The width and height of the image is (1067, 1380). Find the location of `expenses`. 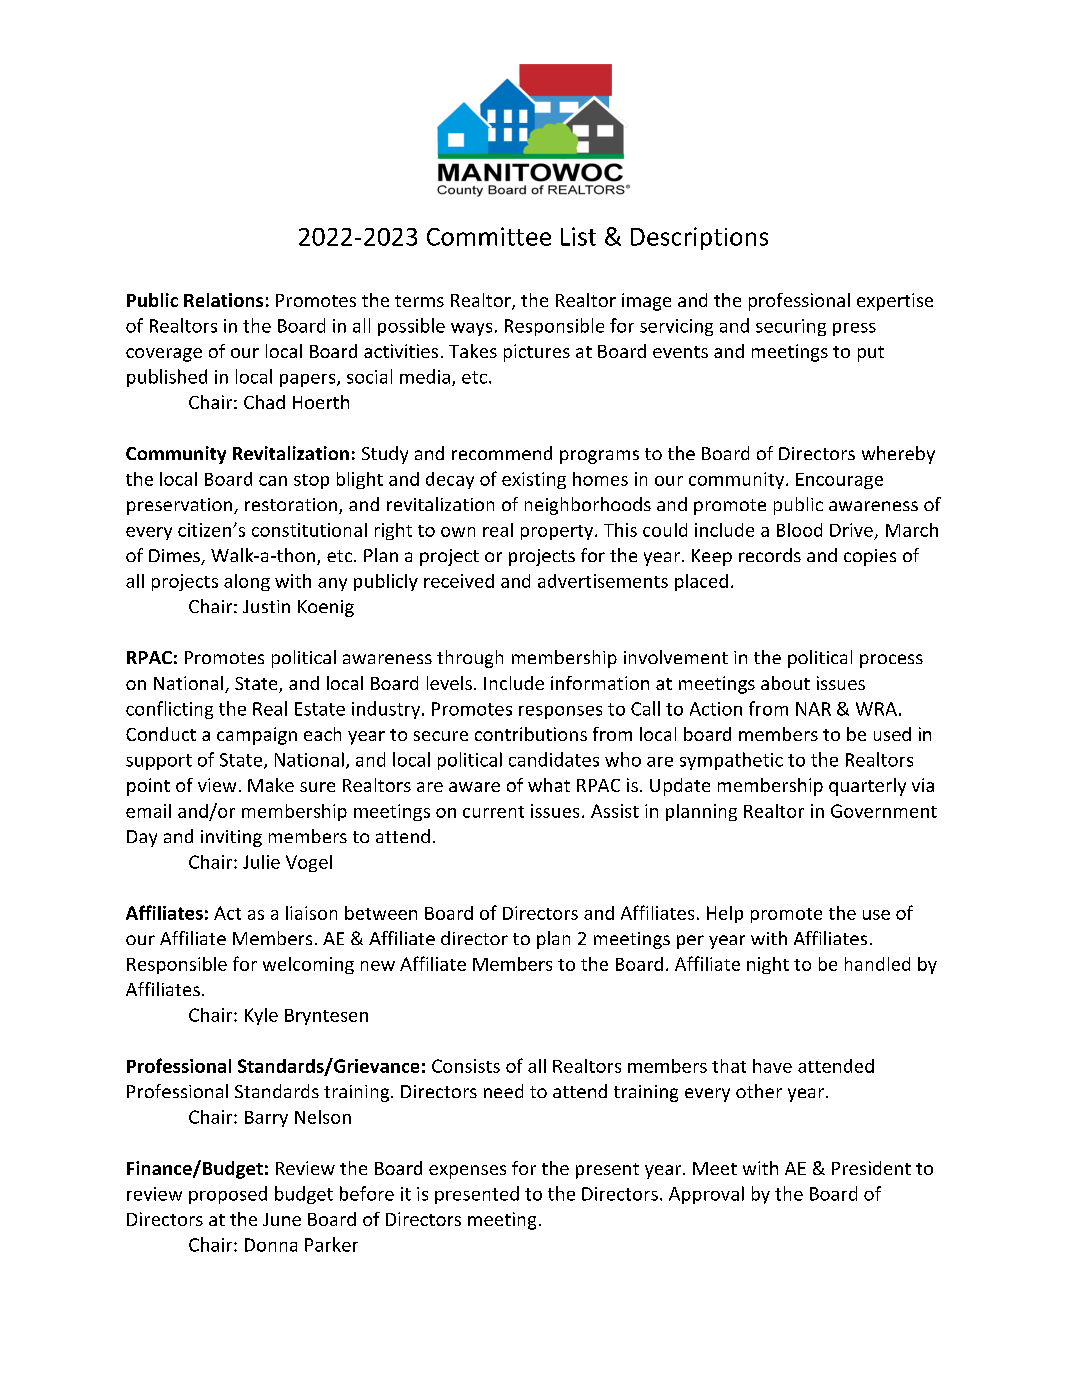

expenses is located at coordinates (467, 1172).
